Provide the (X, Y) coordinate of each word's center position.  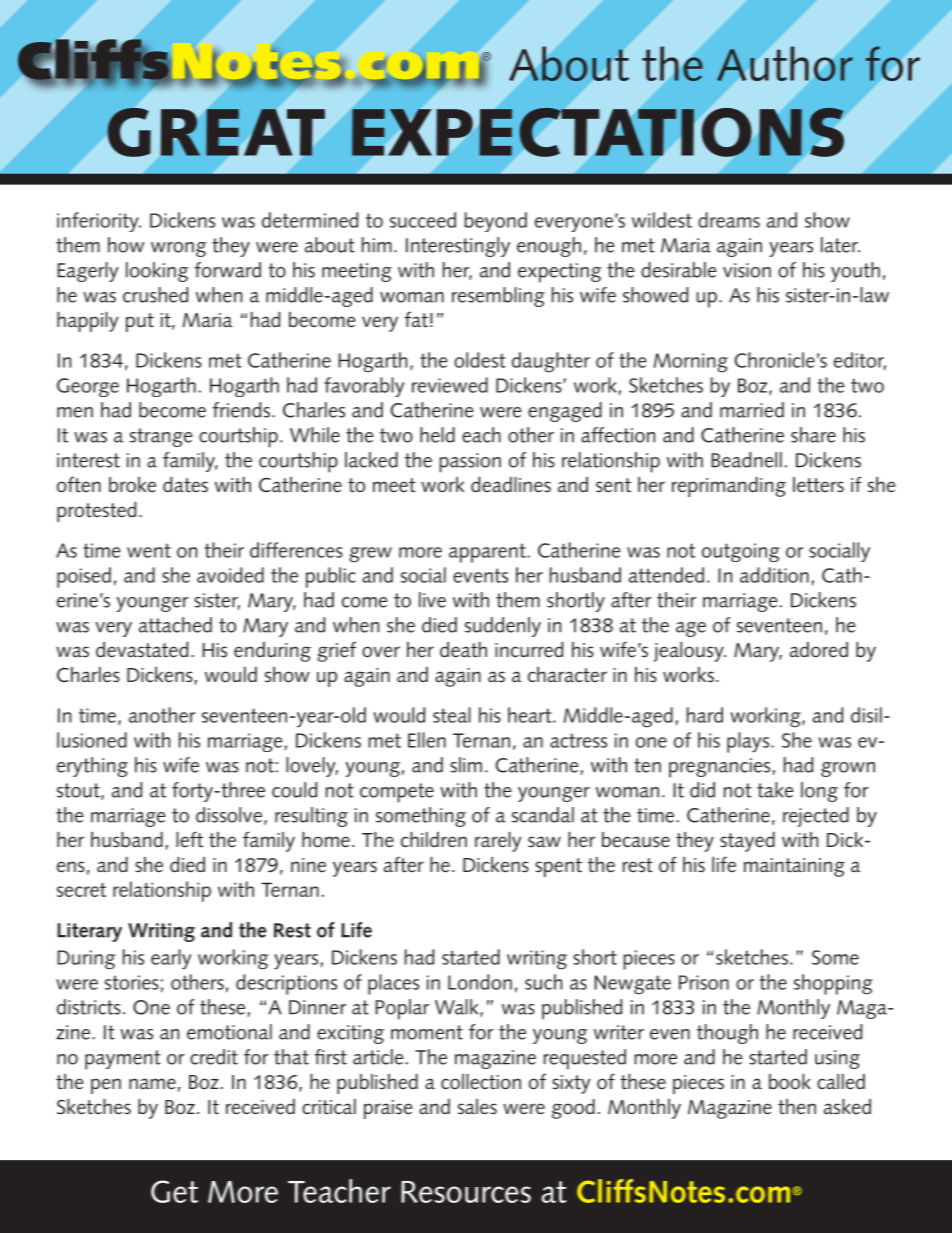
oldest (480, 360)
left (189, 839)
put (140, 322)
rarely (498, 842)
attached (175, 625)
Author (785, 64)
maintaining (794, 867)
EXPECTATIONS (598, 132)
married (752, 410)
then (797, 1107)
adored (819, 650)
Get (174, 1191)
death (463, 650)
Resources (466, 1192)
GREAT (216, 132)
